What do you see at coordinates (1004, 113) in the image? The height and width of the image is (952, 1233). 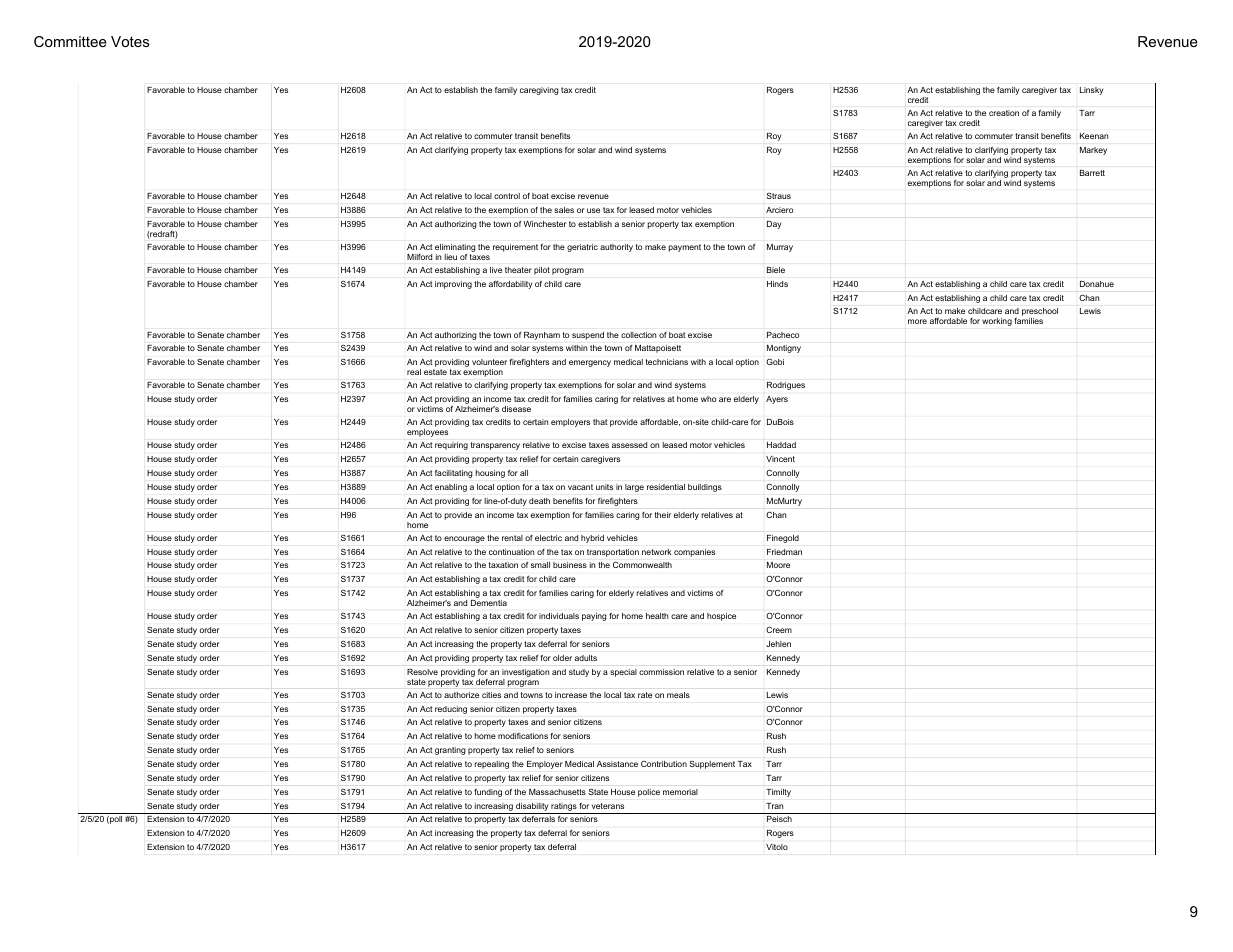 I see `creation` at bounding box center [1004, 113].
